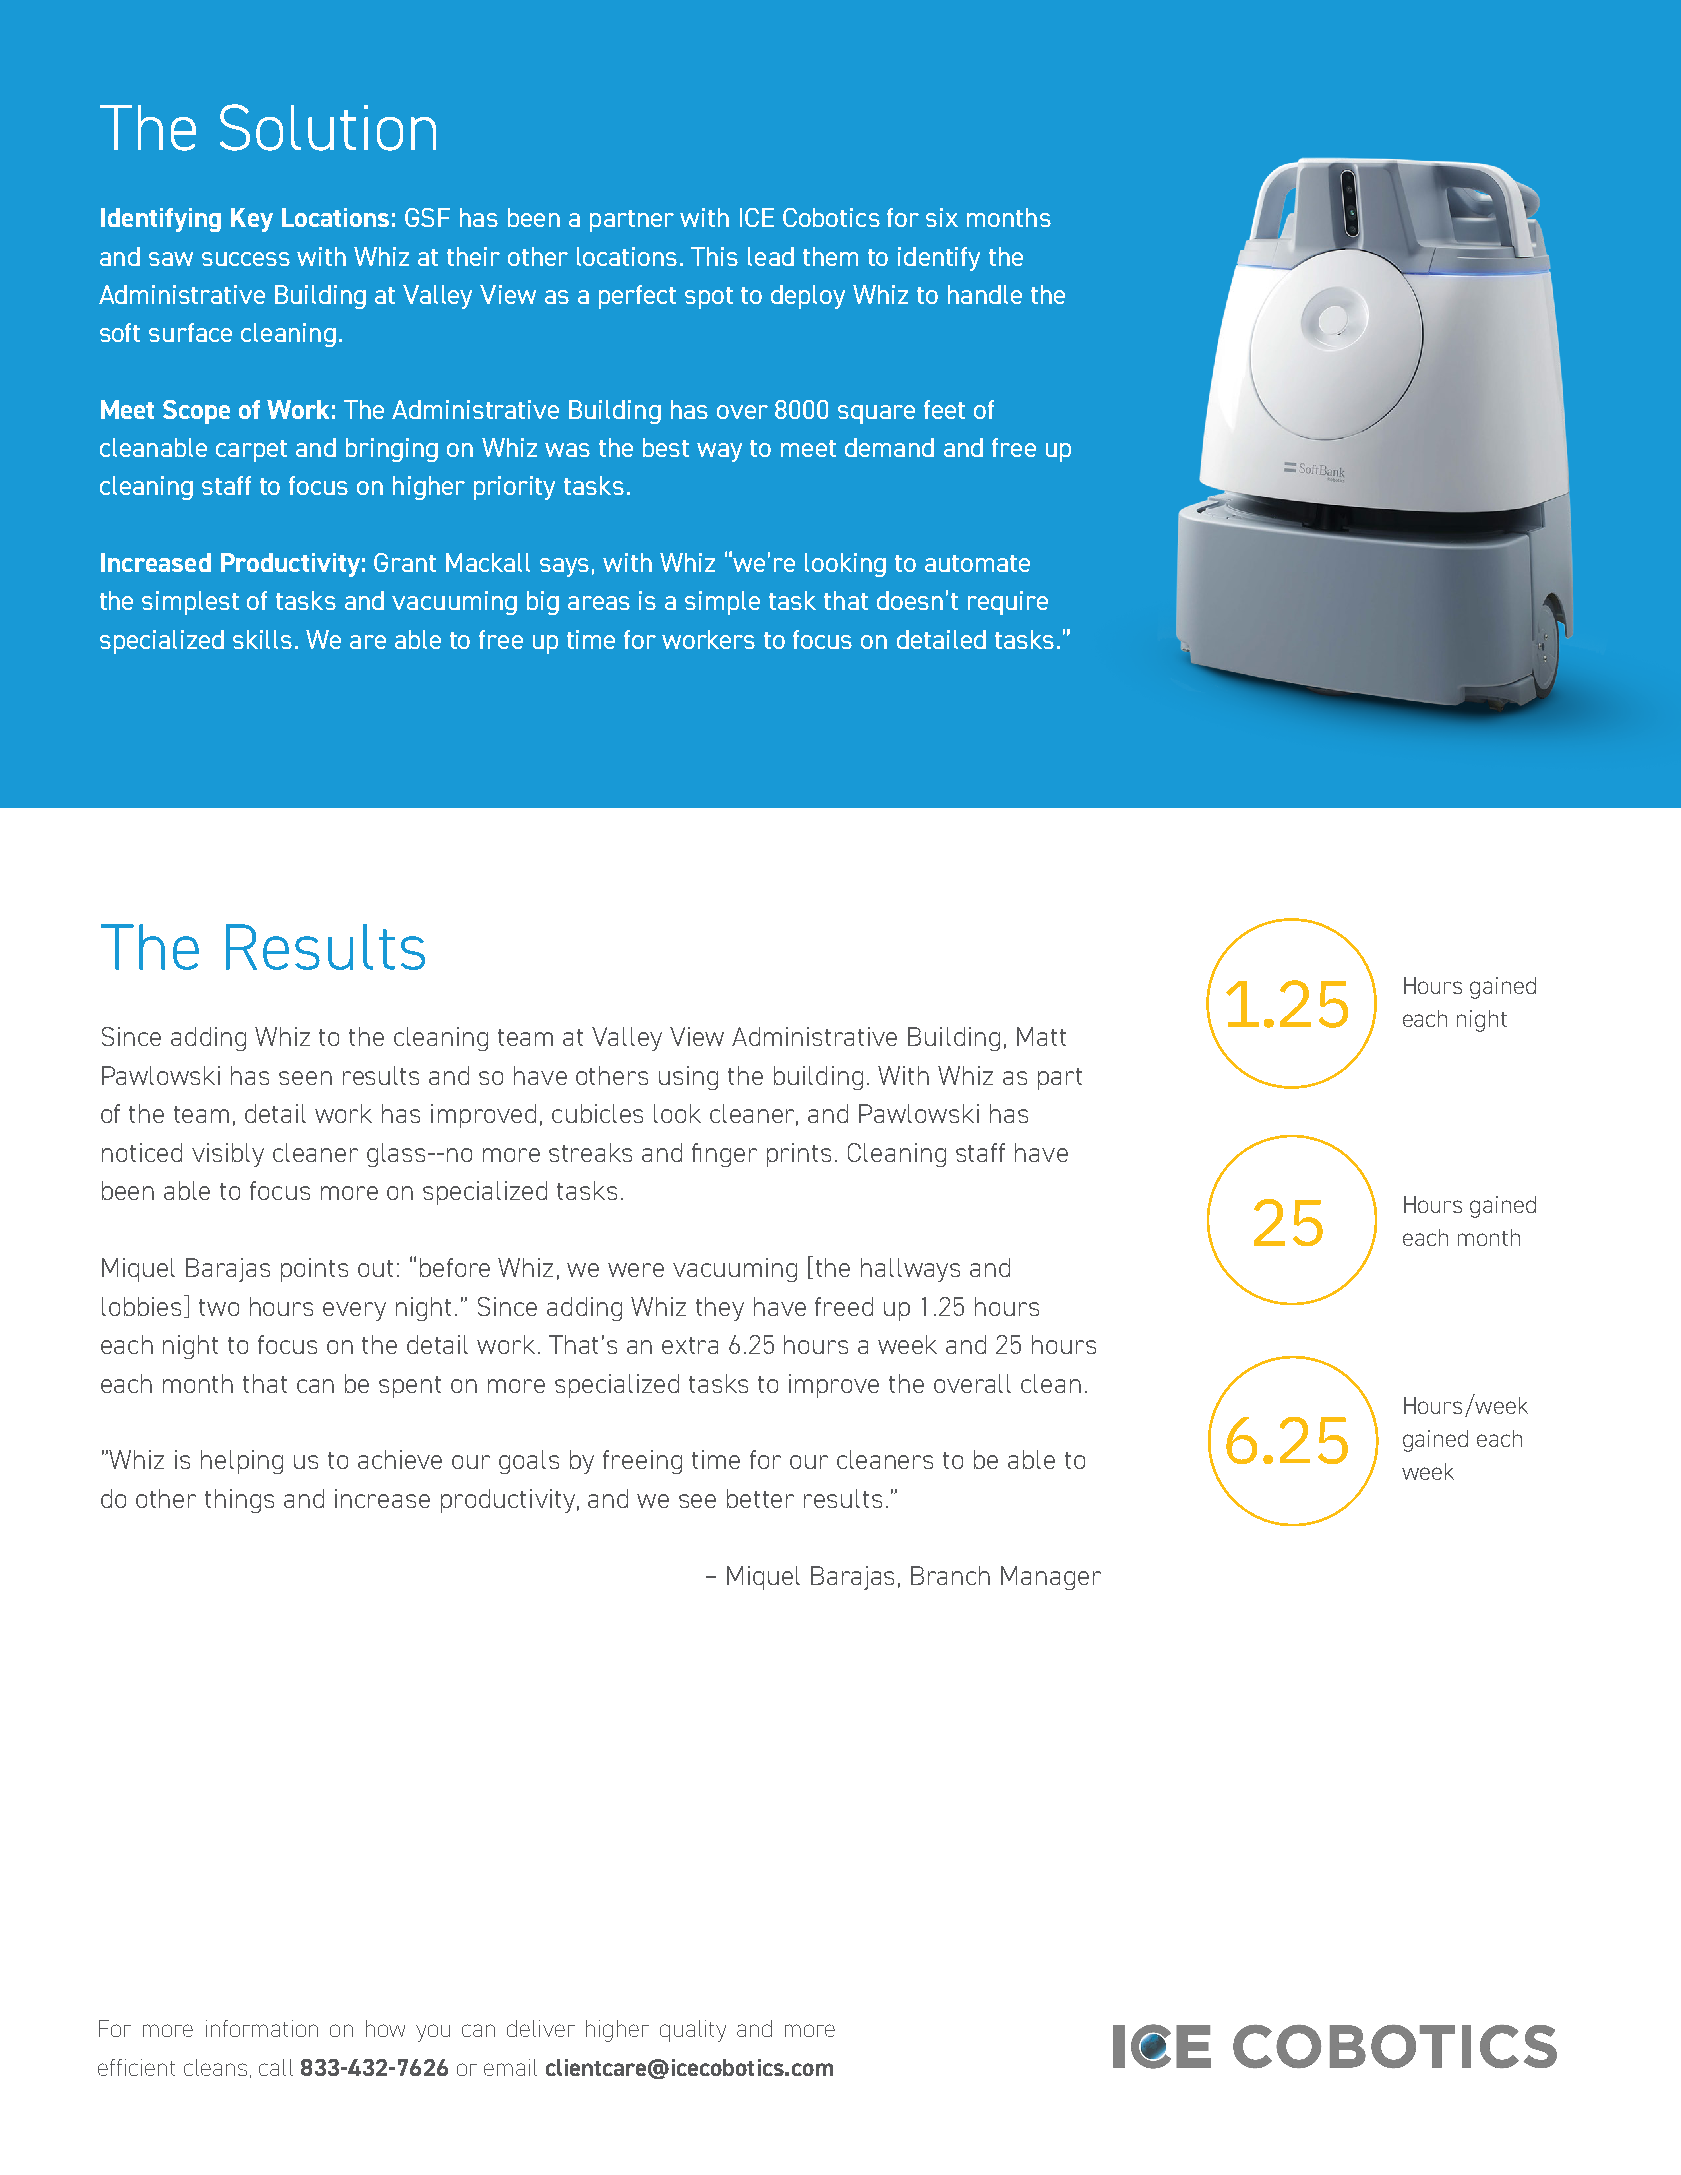 This screenshot has width=1681, height=2175. Describe the element at coordinates (1041, 1036) in the screenshot. I see `Matt` at that location.
